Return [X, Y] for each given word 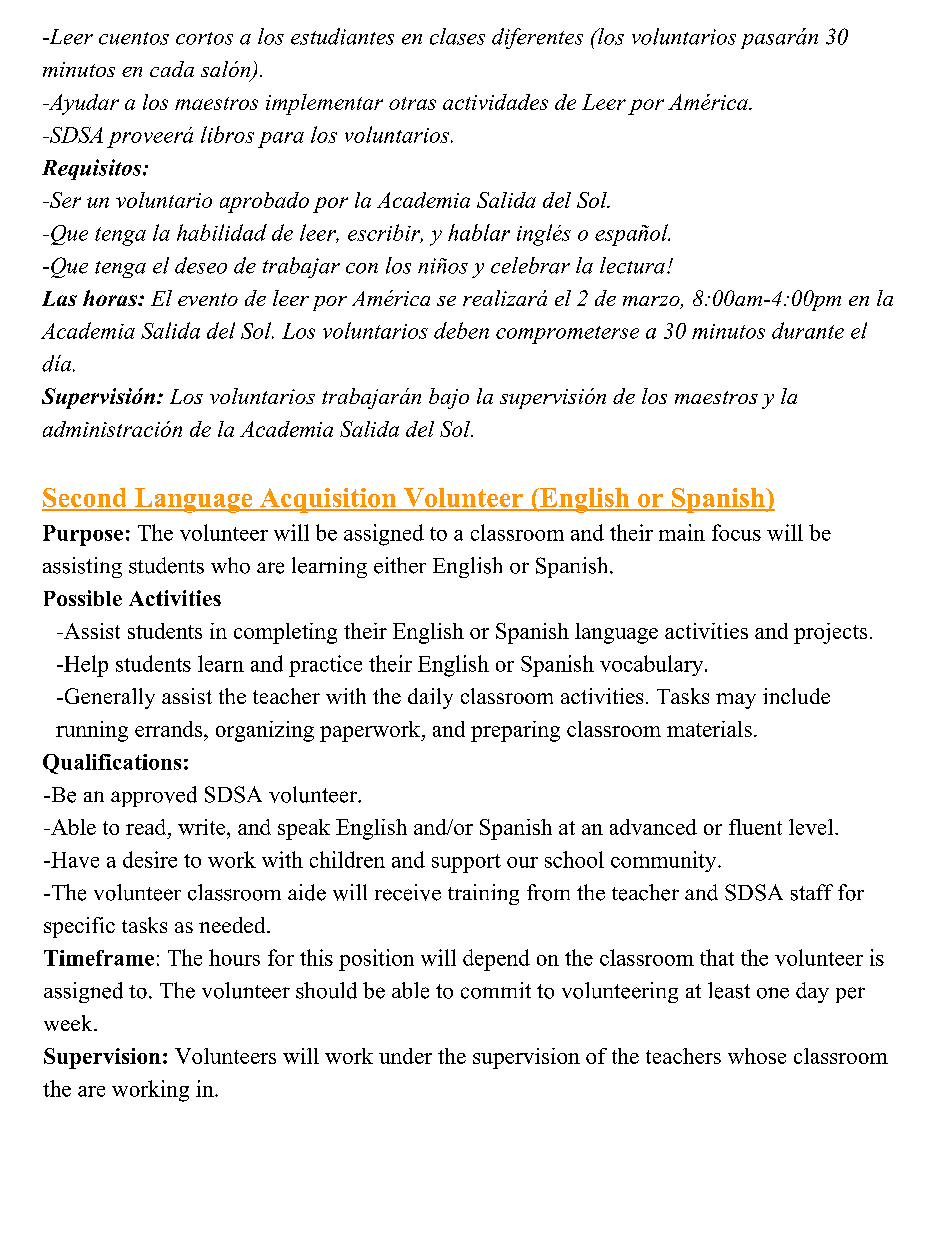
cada [172, 69]
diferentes [537, 38]
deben [461, 330]
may [736, 701]
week [69, 1023]
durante [808, 330]
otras [412, 103]
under [405, 1056]
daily [430, 698]
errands [170, 729]
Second [85, 499]
